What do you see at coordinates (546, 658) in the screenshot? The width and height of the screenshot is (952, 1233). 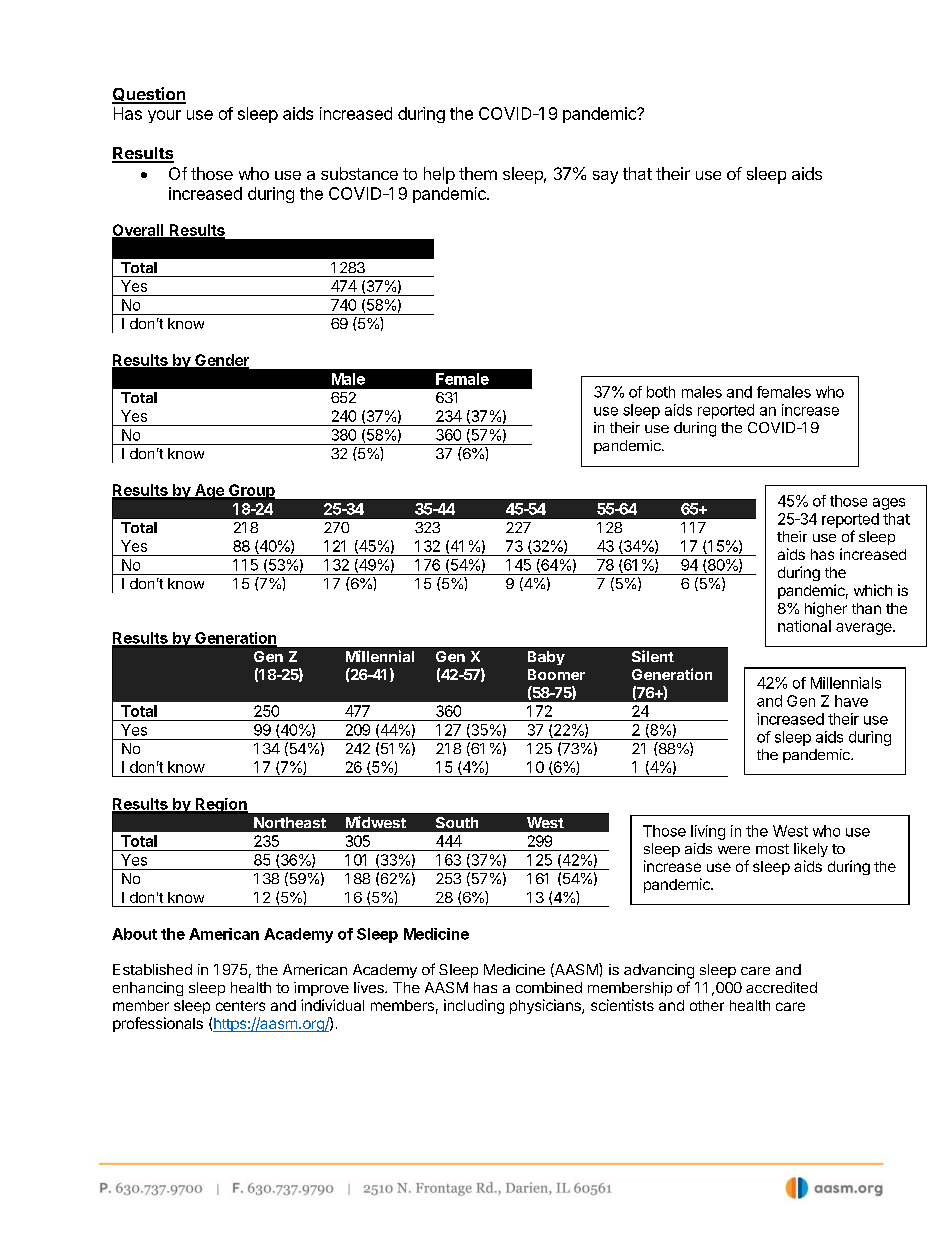 I see `Baby` at bounding box center [546, 658].
